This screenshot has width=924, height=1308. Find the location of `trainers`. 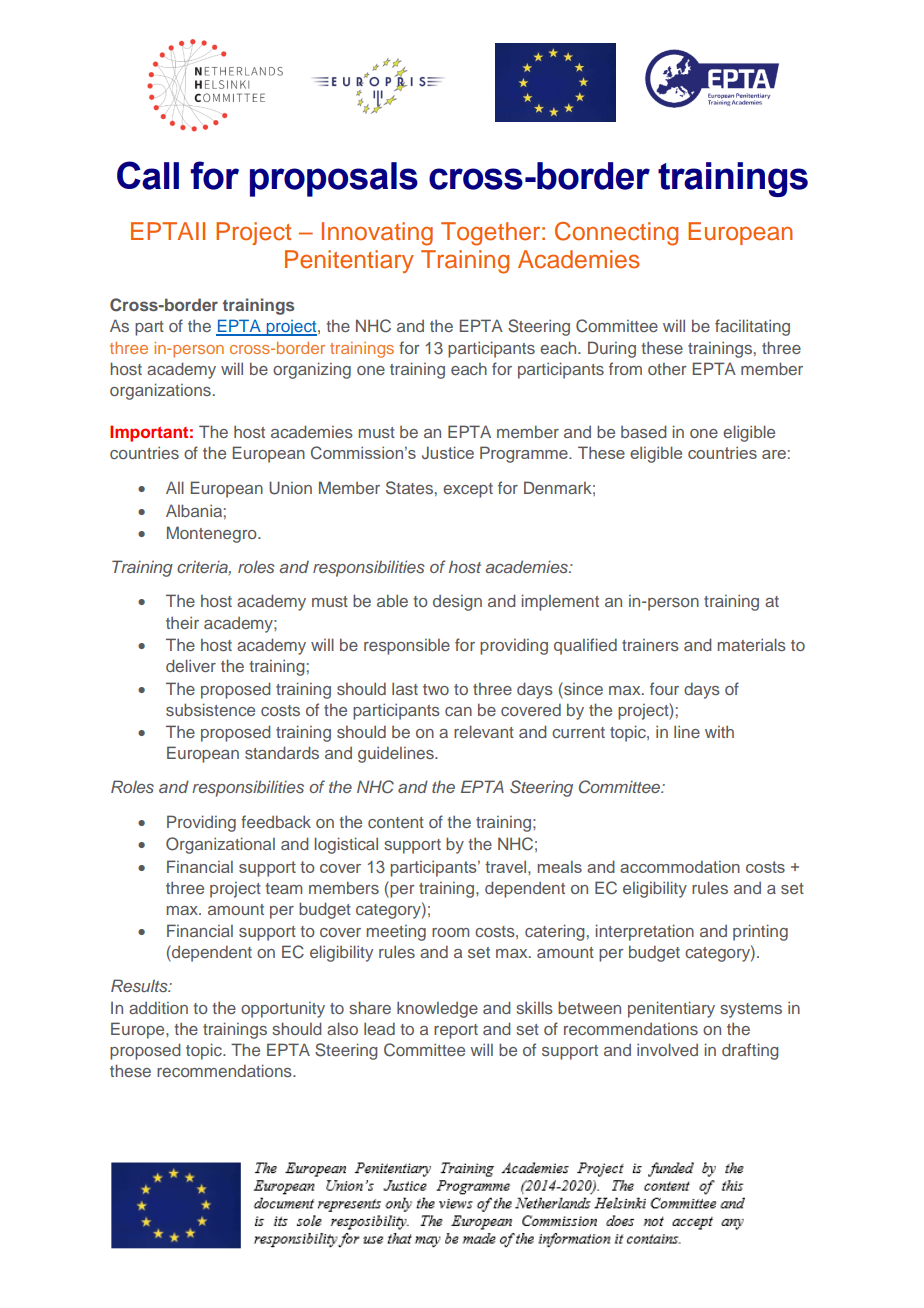

trainers is located at coordinates (650, 645).
